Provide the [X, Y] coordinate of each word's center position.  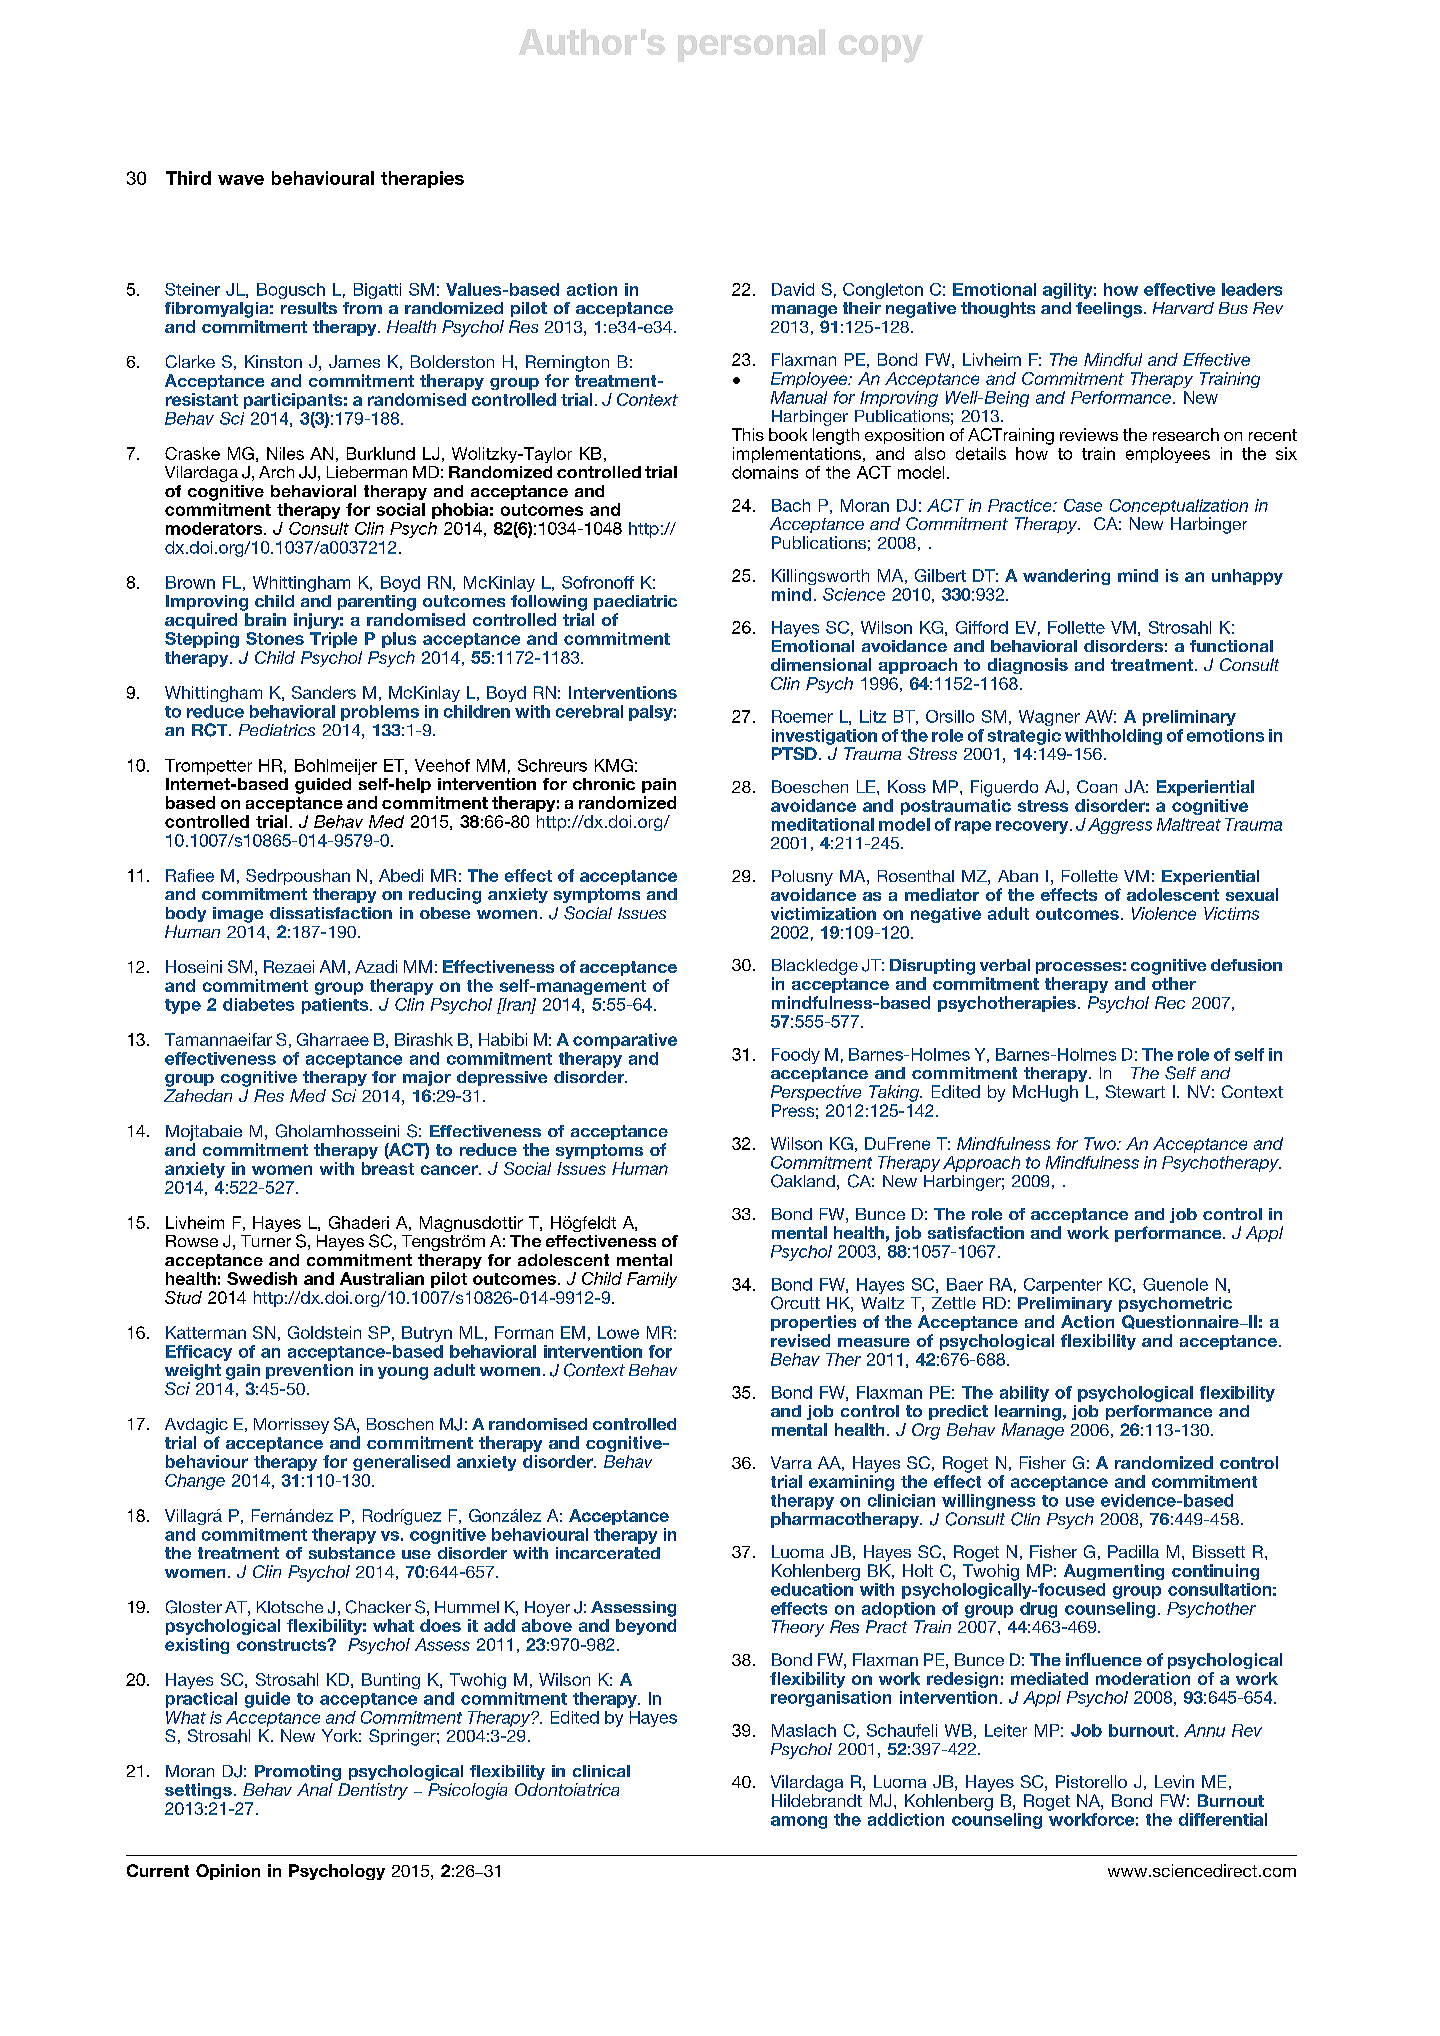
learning [1028, 1413]
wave [241, 180]
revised [800, 1340]
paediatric [635, 602]
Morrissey [291, 1426]
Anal [315, 1789]
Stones [275, 638]
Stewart [1135, 1091]
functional [1231, 646]
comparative [625, 1041]
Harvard [1183, 308]
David [793, 289]
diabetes [258, 1004]
